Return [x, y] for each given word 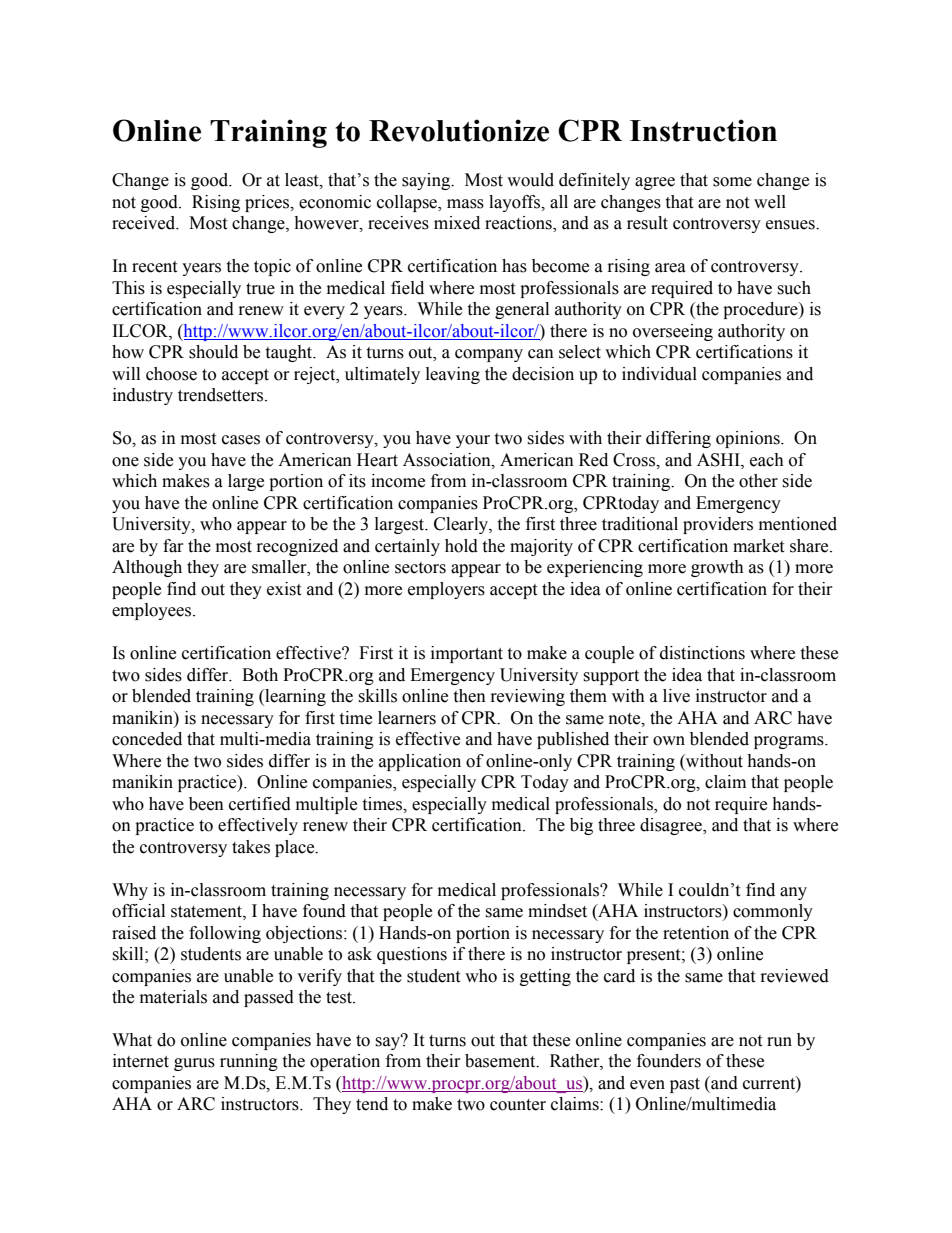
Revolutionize [459, 130]
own [669, 741]
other [758, 481]
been [206, 804]
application [420, 762]
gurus [194, 1064]
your [473, 441]
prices [268, 203]
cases [241, 440]
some [732, 182]
